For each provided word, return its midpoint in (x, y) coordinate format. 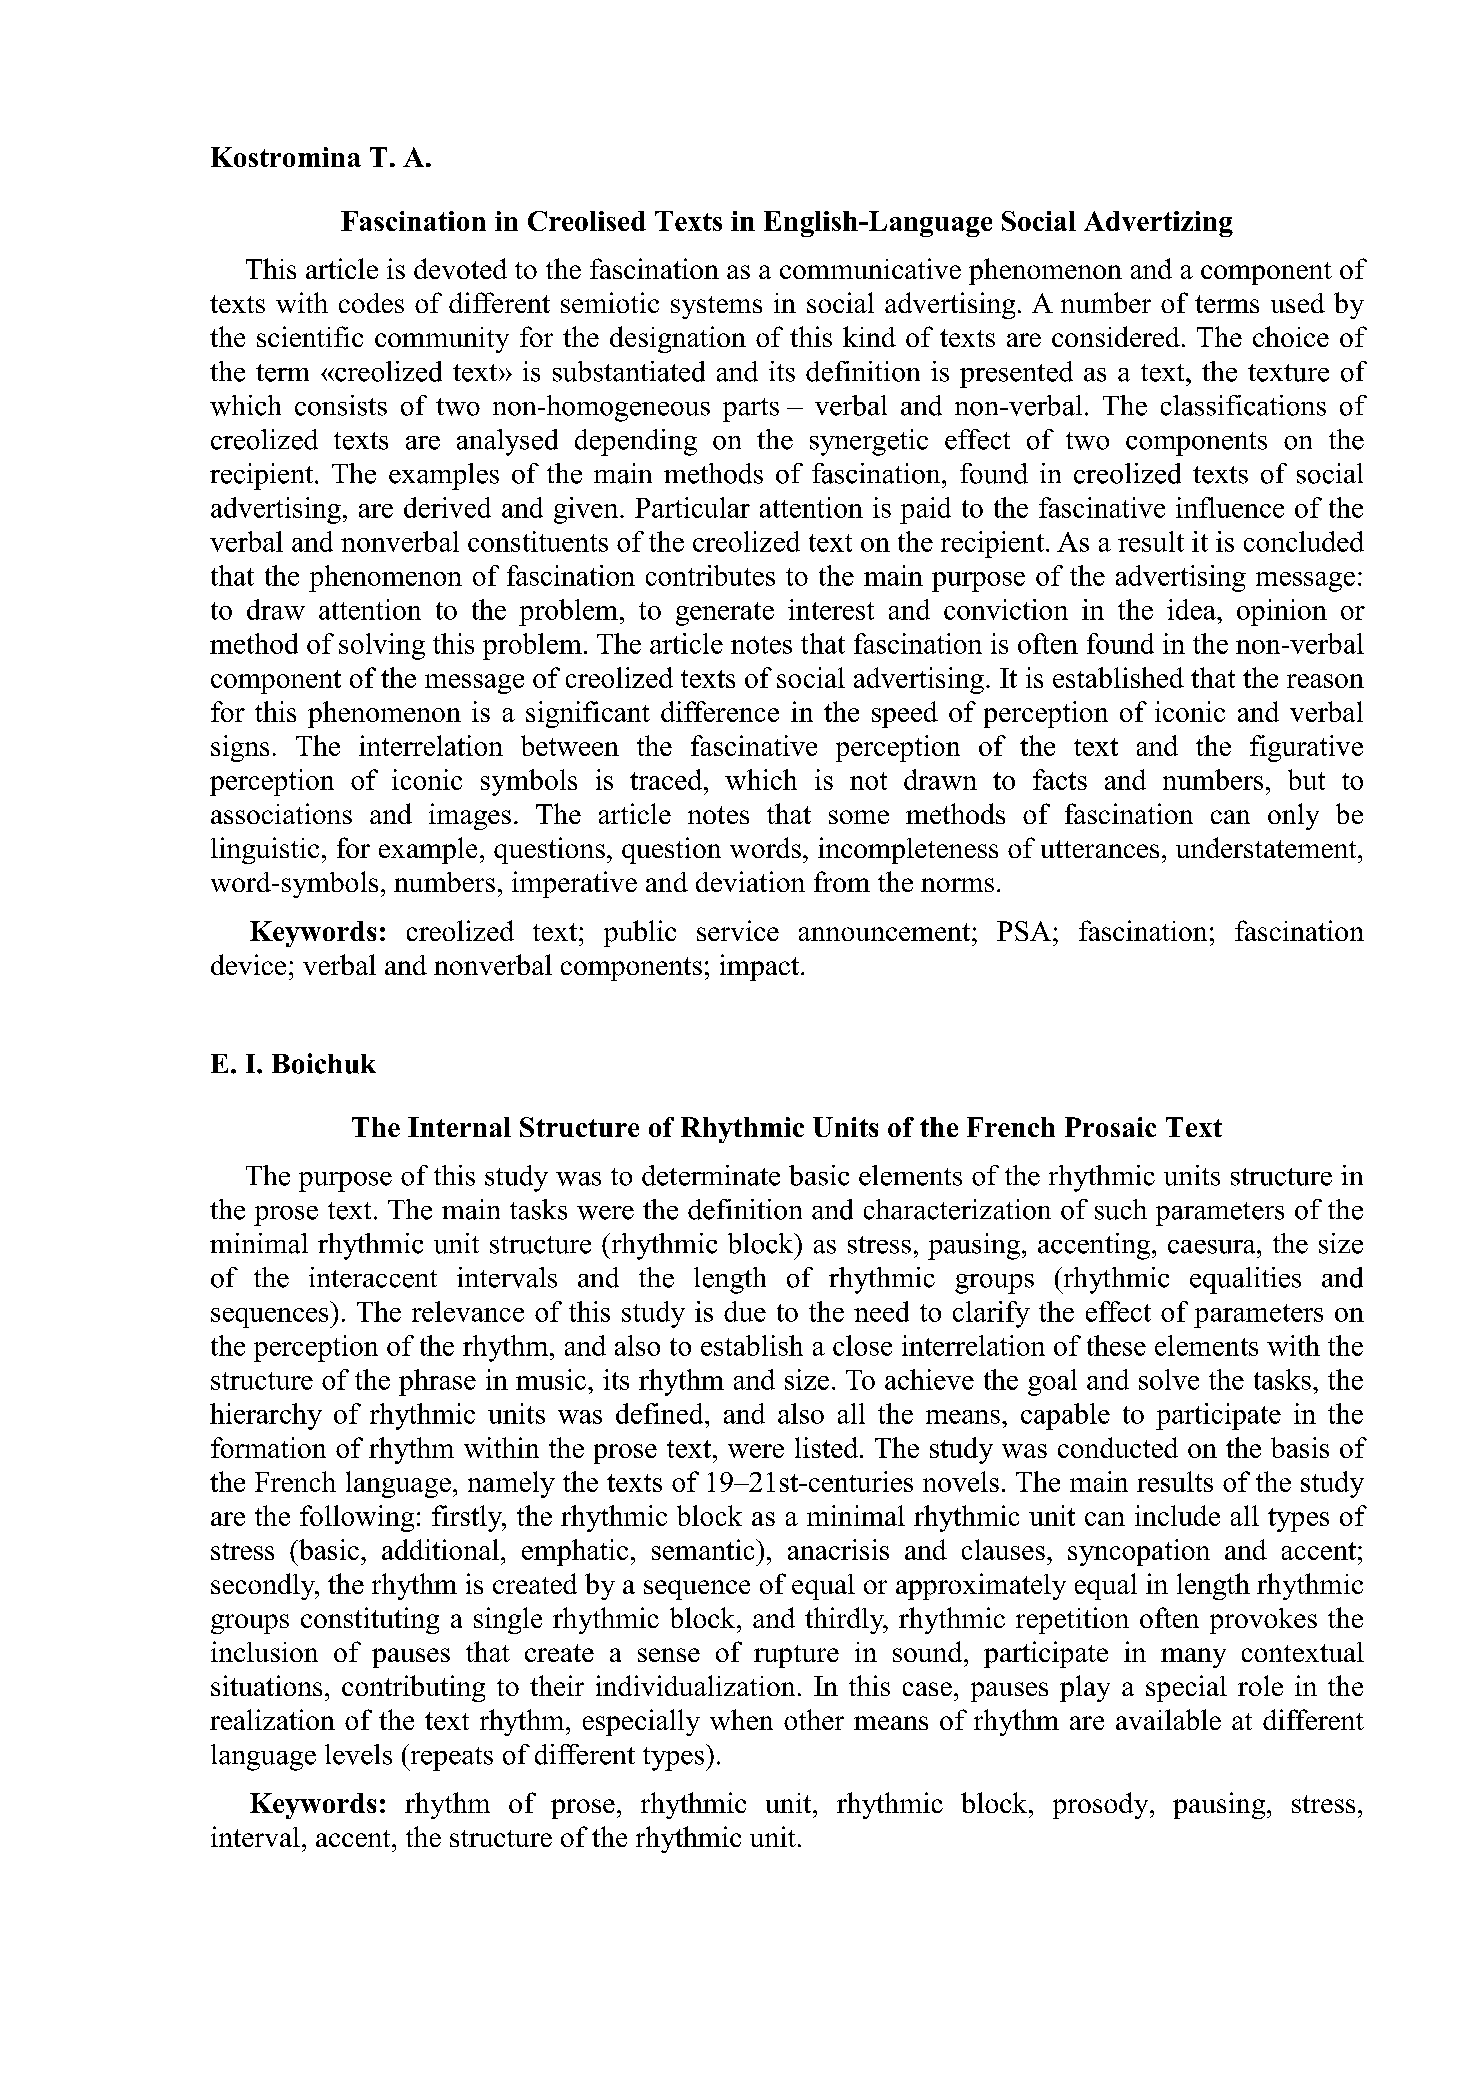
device (248, 964)
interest (831, 609)
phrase (437, 1382)
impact (761, 967)
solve (1169, 1379)
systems (716, 307)
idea (1192, 609)
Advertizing (1158, 224)
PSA (1025, 931)
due (745, 1311)
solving (382, 646)
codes (371, 303)
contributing (413, 1688)
